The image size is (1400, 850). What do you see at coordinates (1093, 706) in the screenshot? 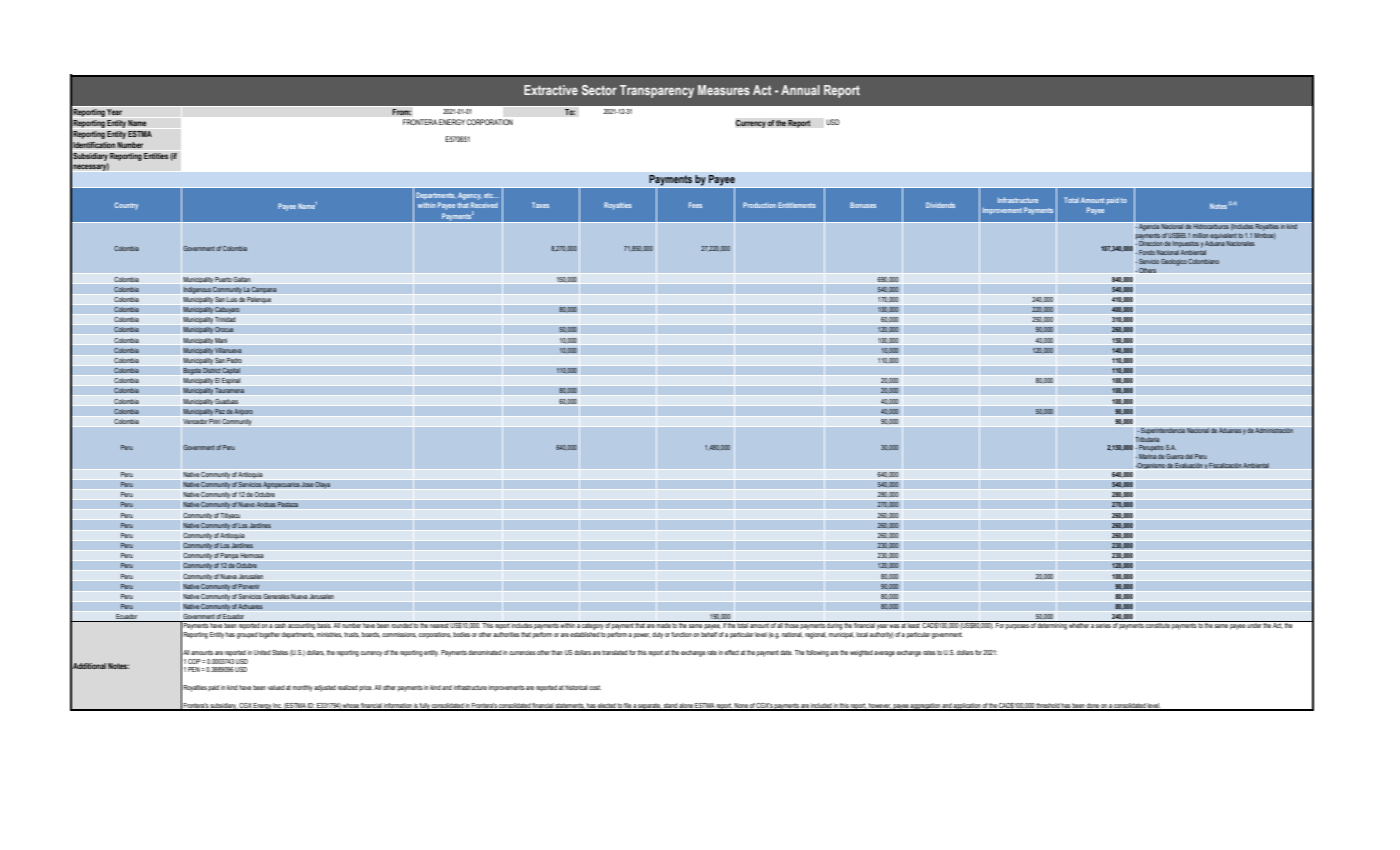
I see `done` at bounding box center [1093, 706].
